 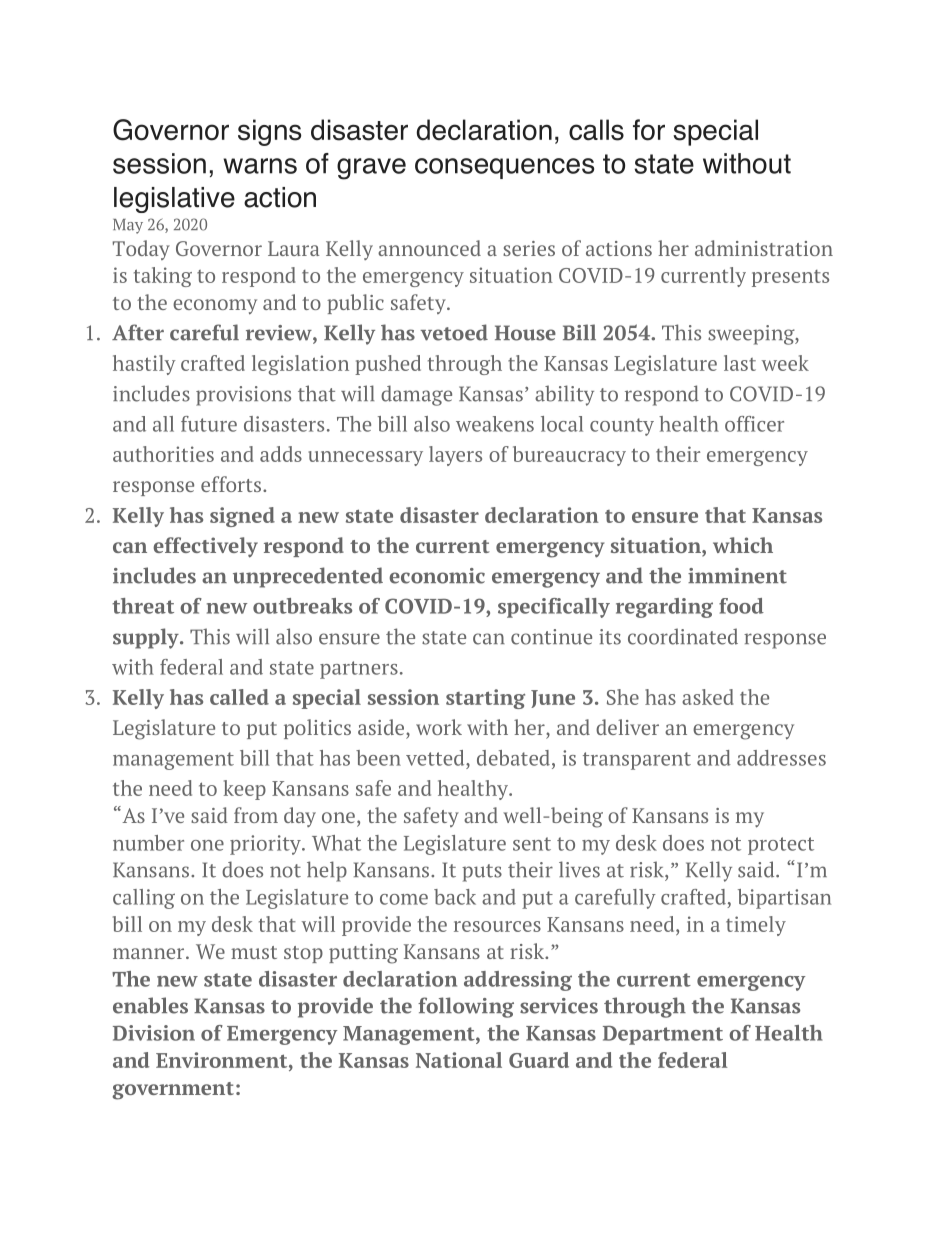 I want to click on puts, so click(x=482, y=873).
